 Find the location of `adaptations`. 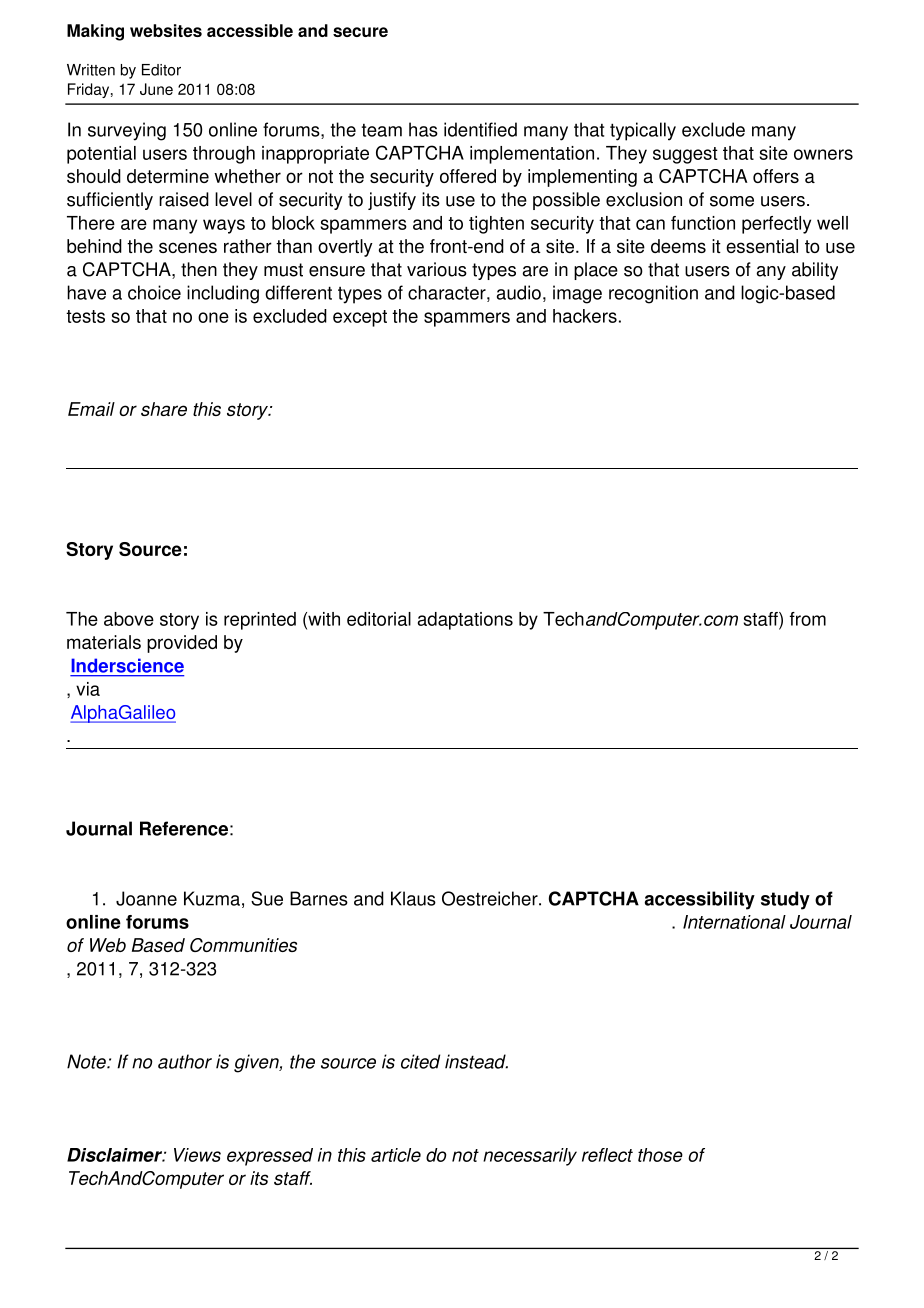

adaptations is located at coordinates (465, 621).
